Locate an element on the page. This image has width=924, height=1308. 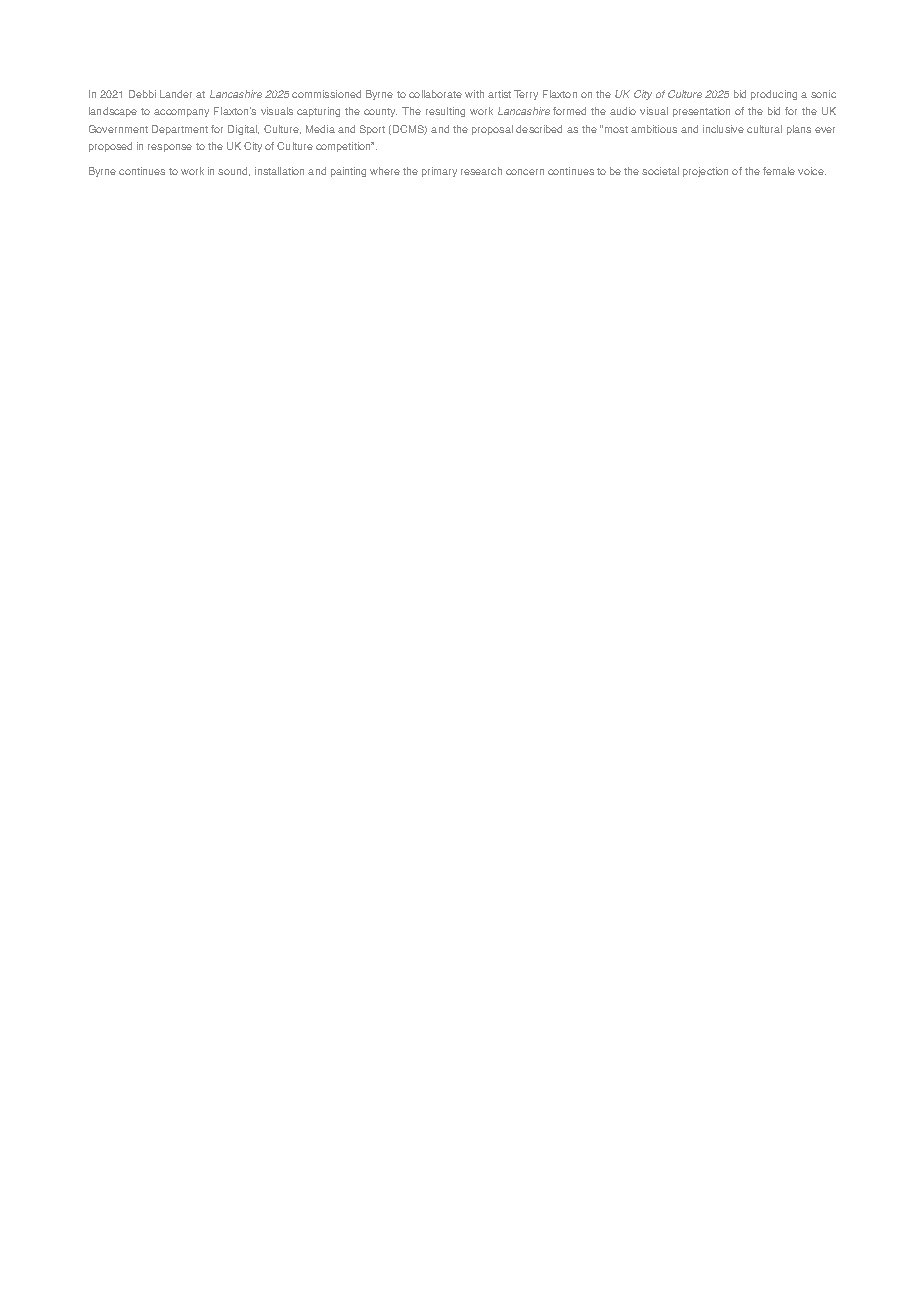
with is located at coordinates (474, 94).
